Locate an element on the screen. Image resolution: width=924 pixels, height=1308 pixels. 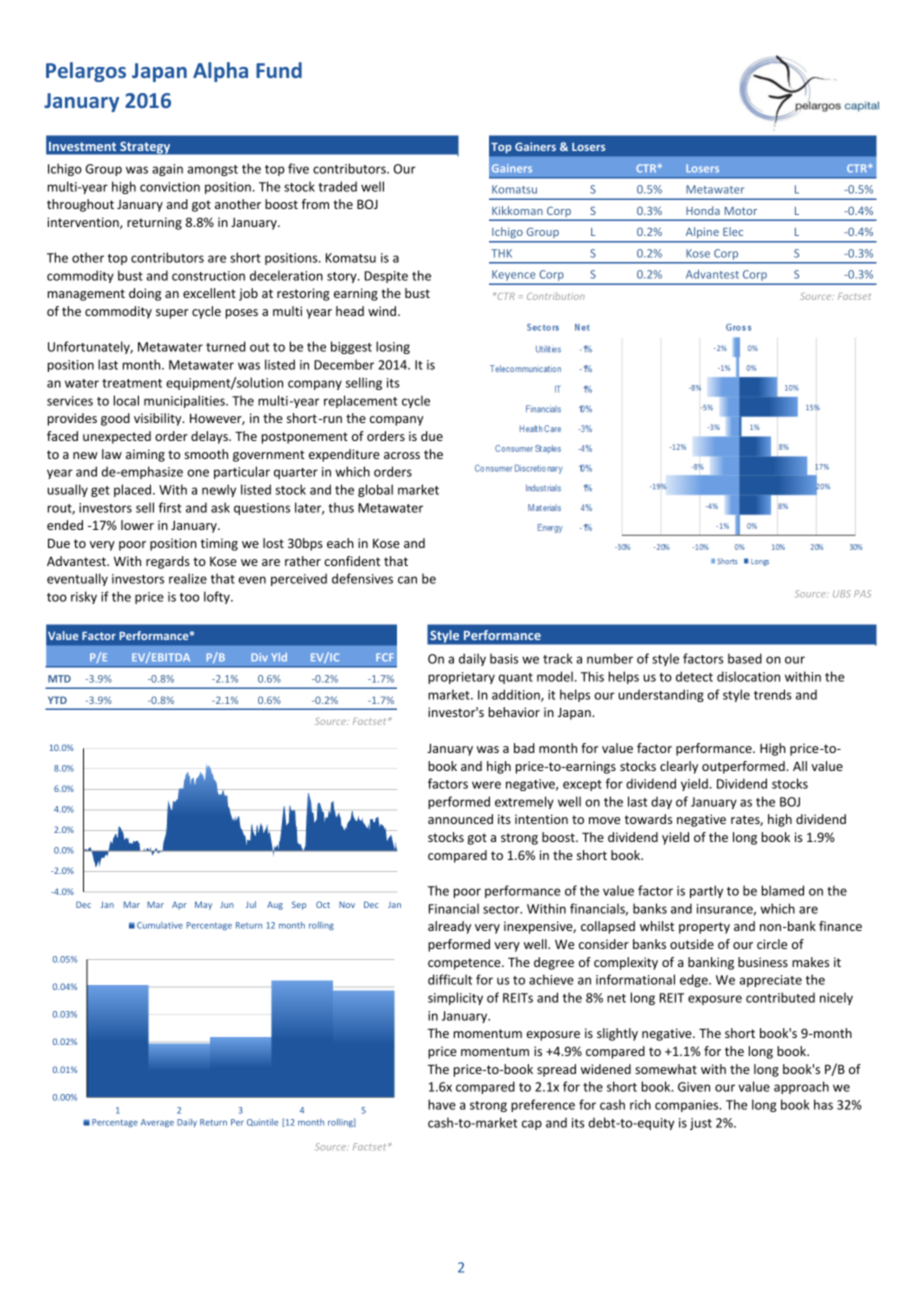
realize is located at coordinates (188, 578).
